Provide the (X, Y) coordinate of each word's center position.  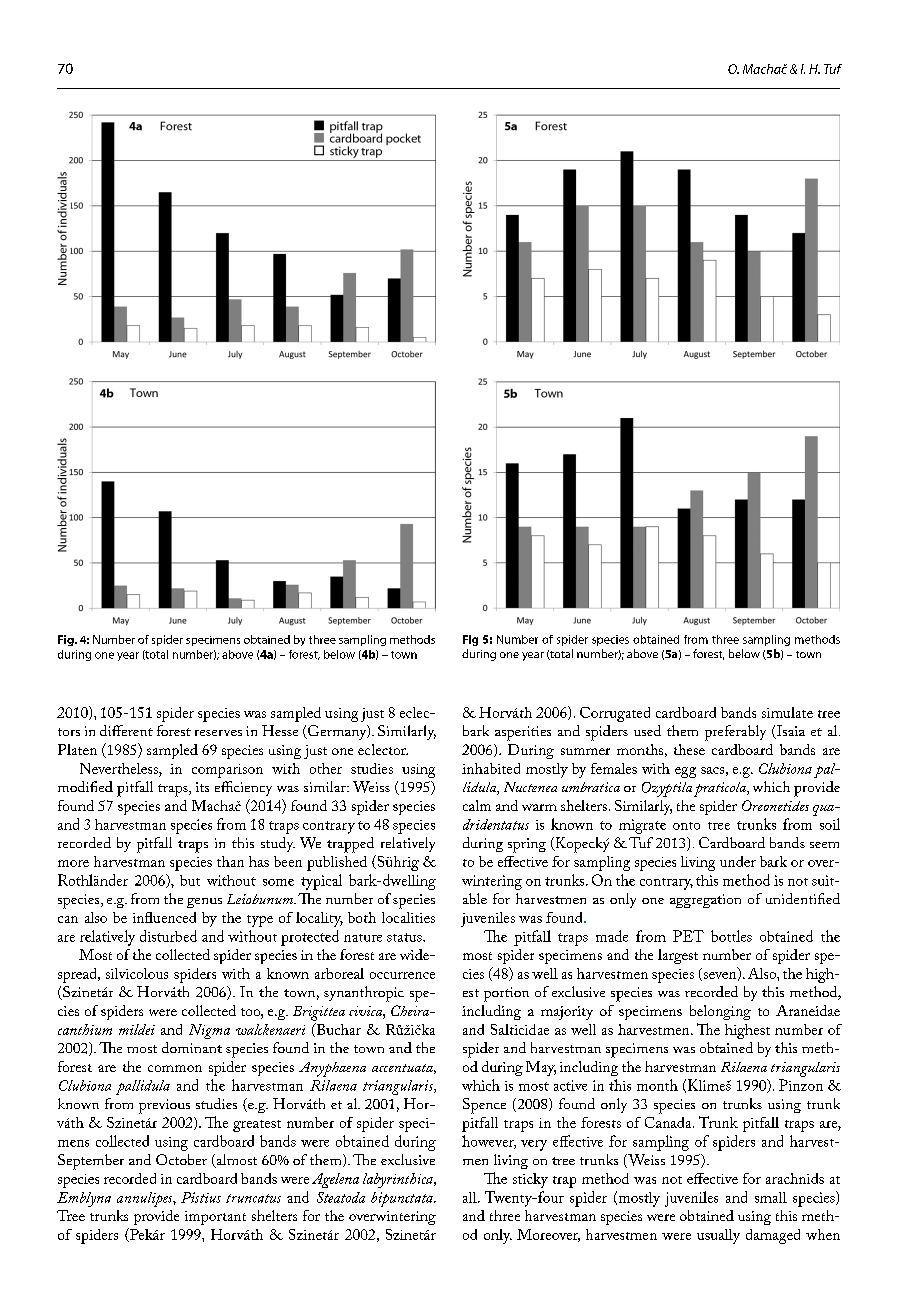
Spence (484, 1106)
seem (824, 845)
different (126, 730)
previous (164, 1106)
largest (678, 956)
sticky (530, 1180)
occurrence (402, 975)
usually (718, 1236)
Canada (669, 1122)
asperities (523, 733)
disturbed (168, 936)
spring (527, 845)
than (230, 861)
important (215, 1218)
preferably (735, 733)
